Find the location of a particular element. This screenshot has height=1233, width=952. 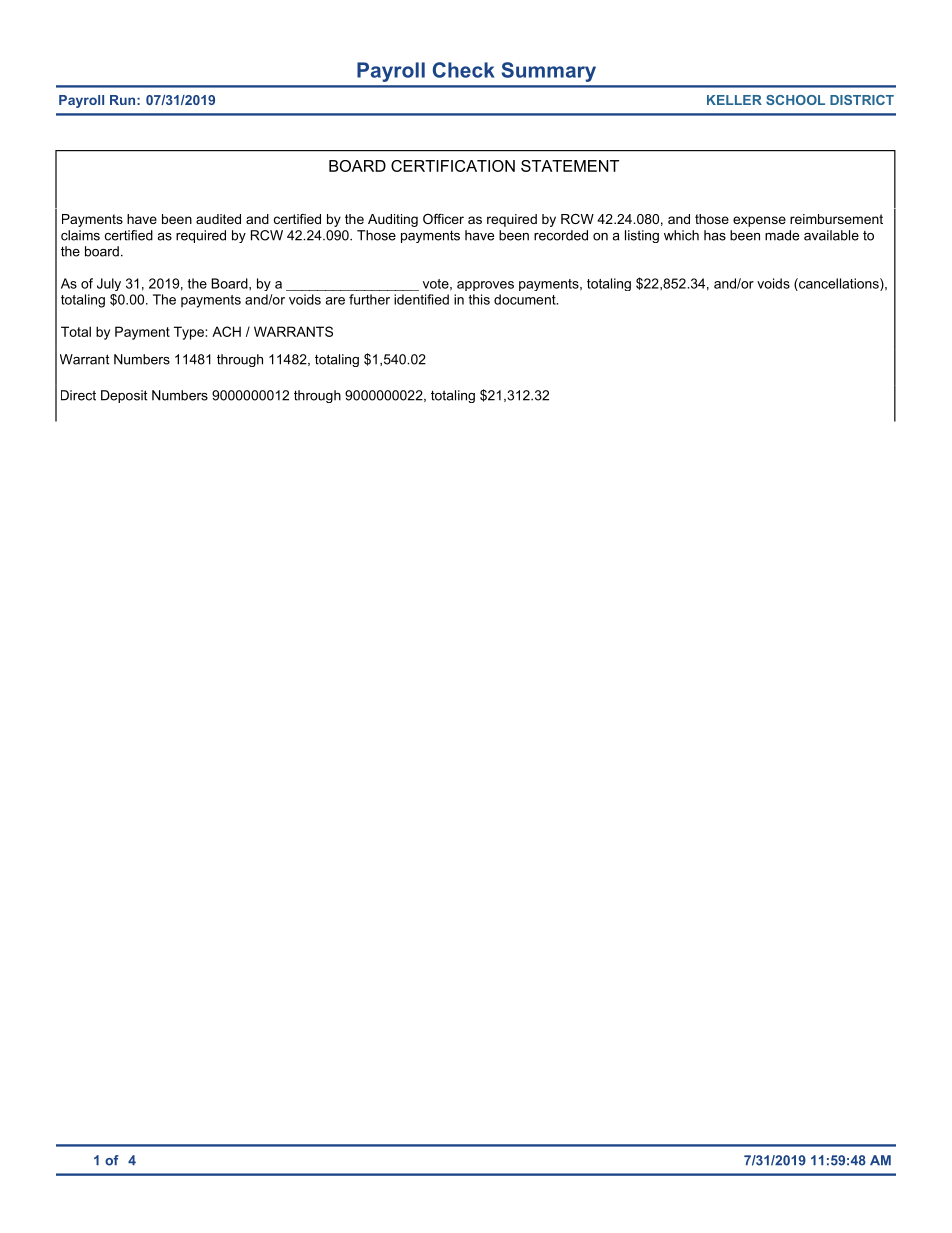

Deposit is located at coordinates (124, 396).
